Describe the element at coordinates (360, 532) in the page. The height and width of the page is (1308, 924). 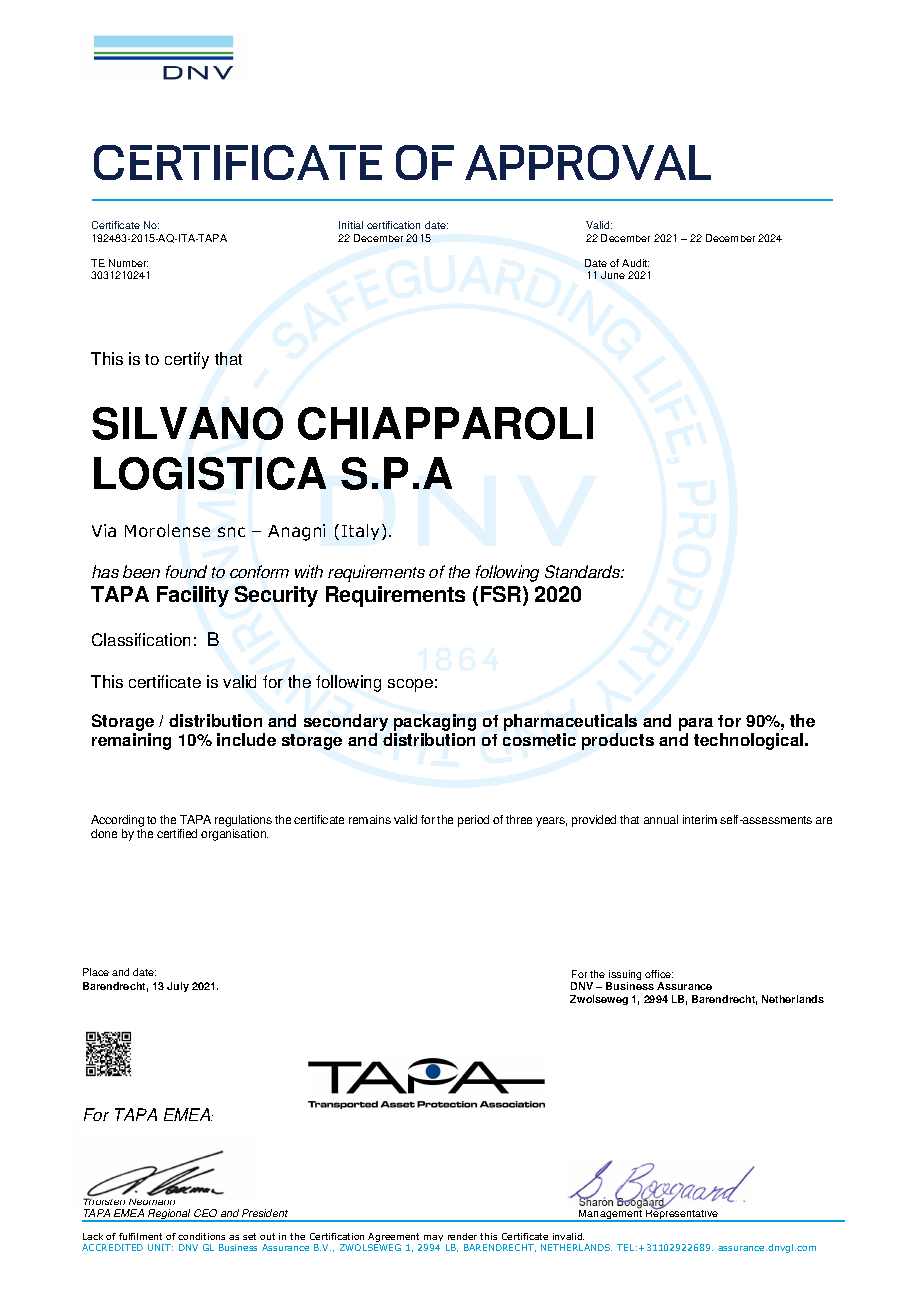
I see `Italy` at that location.
